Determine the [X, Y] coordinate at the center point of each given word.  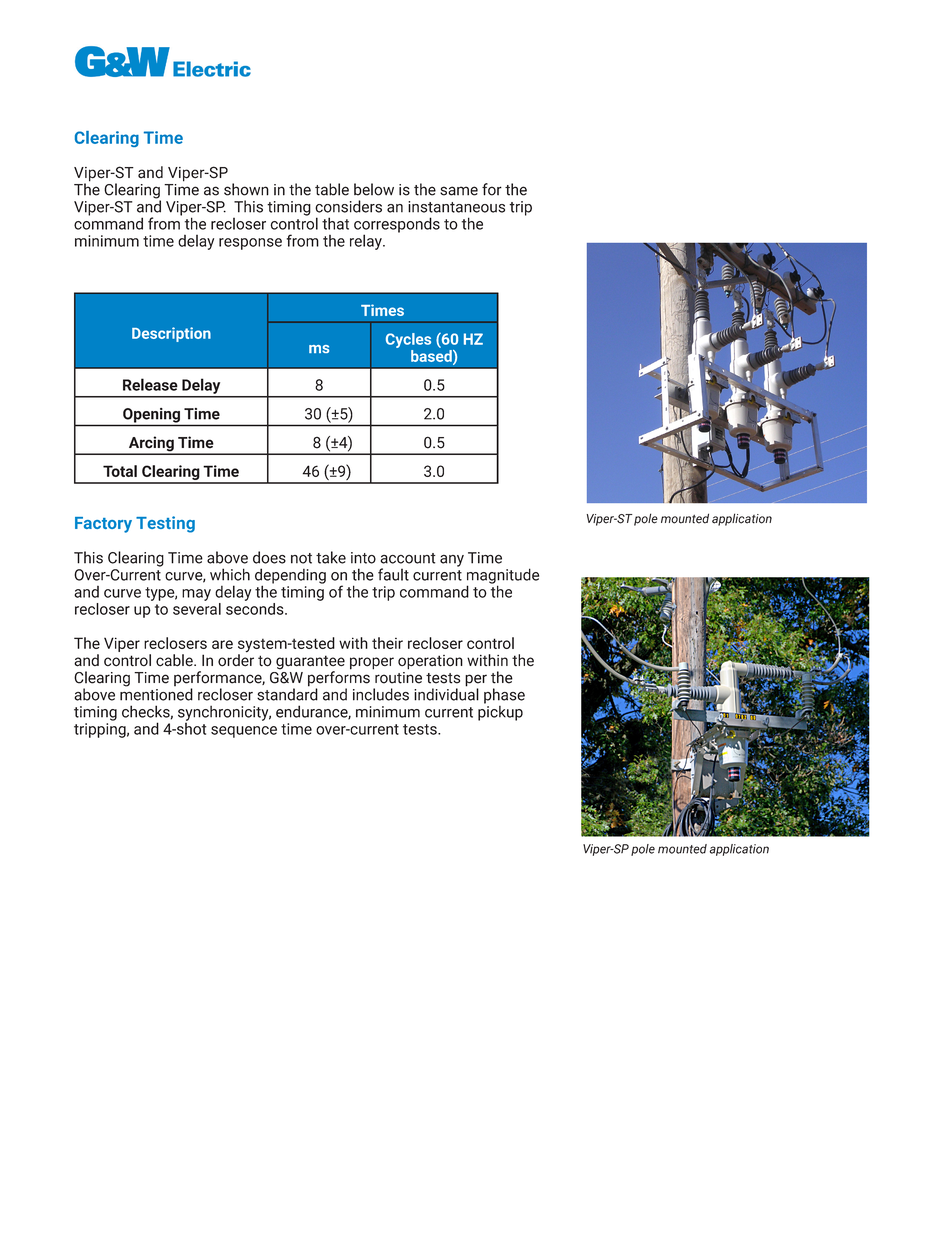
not [301, 558]
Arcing [151, 445]
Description [171, 334]
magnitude [503, 577]
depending [290, 577]
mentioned [156, 693]
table [332, 189]
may [196, 595]
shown [246, 189]
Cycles [408, 340]
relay [367, 242]
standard [287, 693]
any [452, 561]
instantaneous [456, 207]
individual [446, 693]
